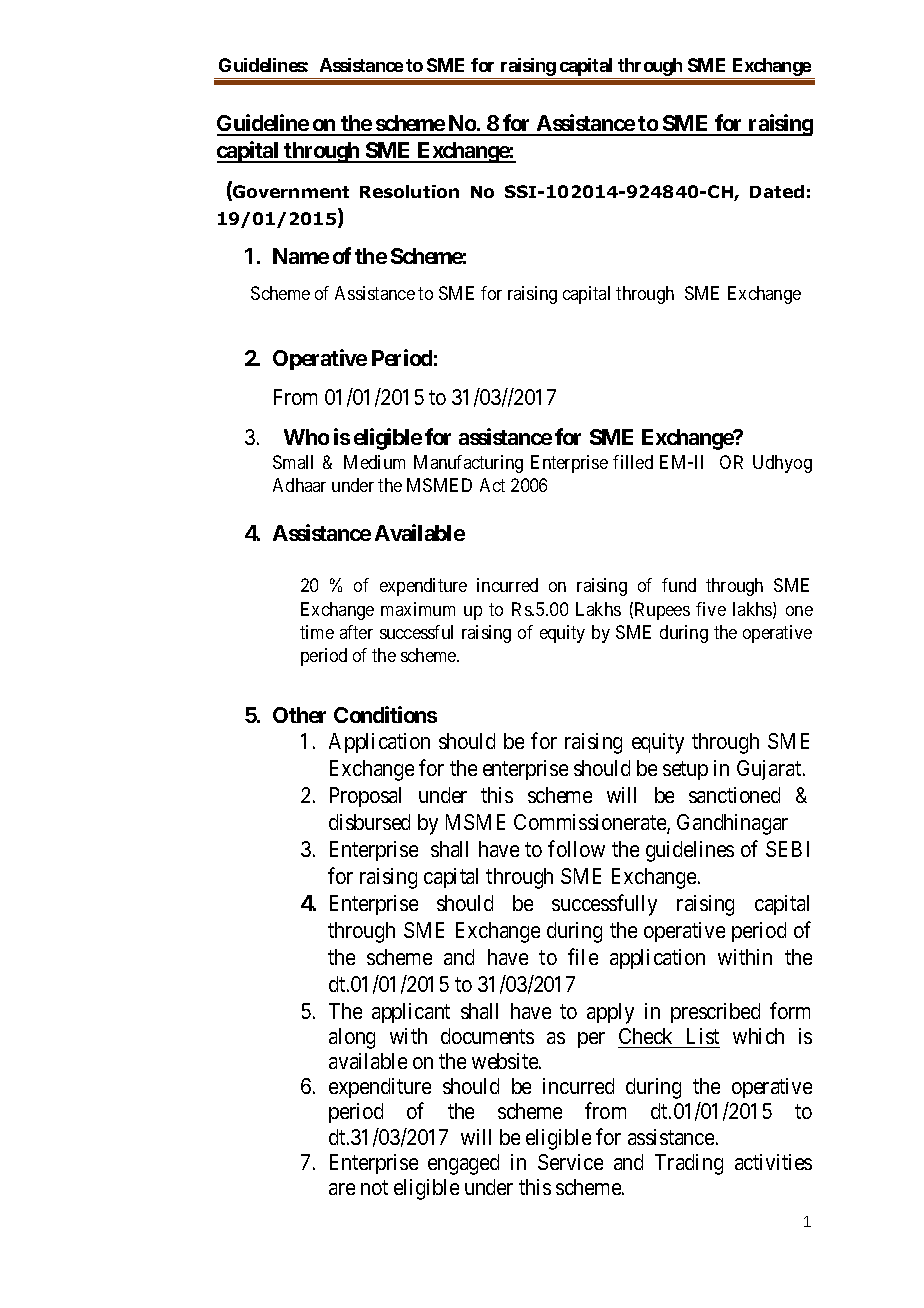  Describe the element at coordinates (342, 1189) in the page. I see `are` at that location.
